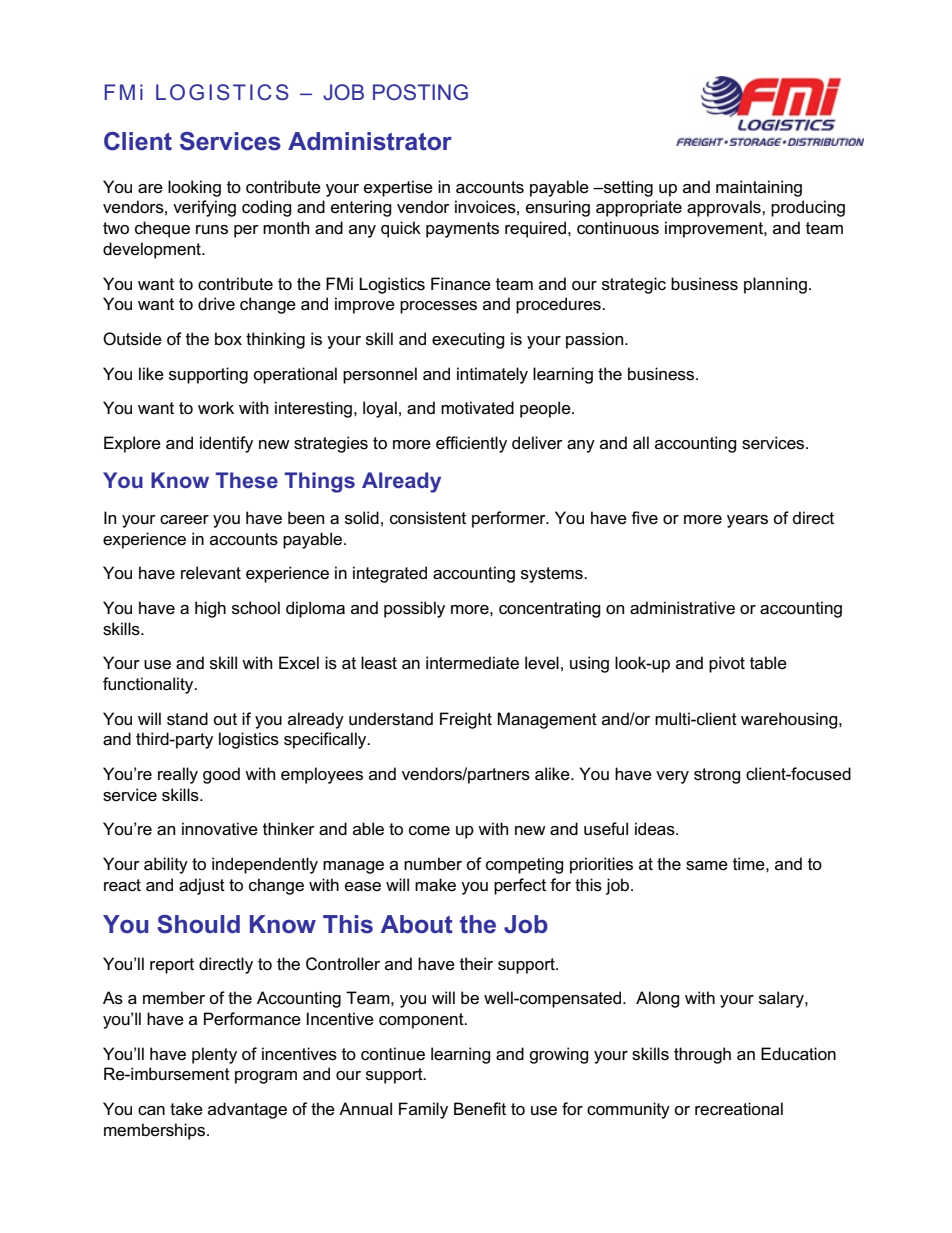  Describe the element at coordinates (420, 92) in the screenshot. I see `POSTING` at that location.
